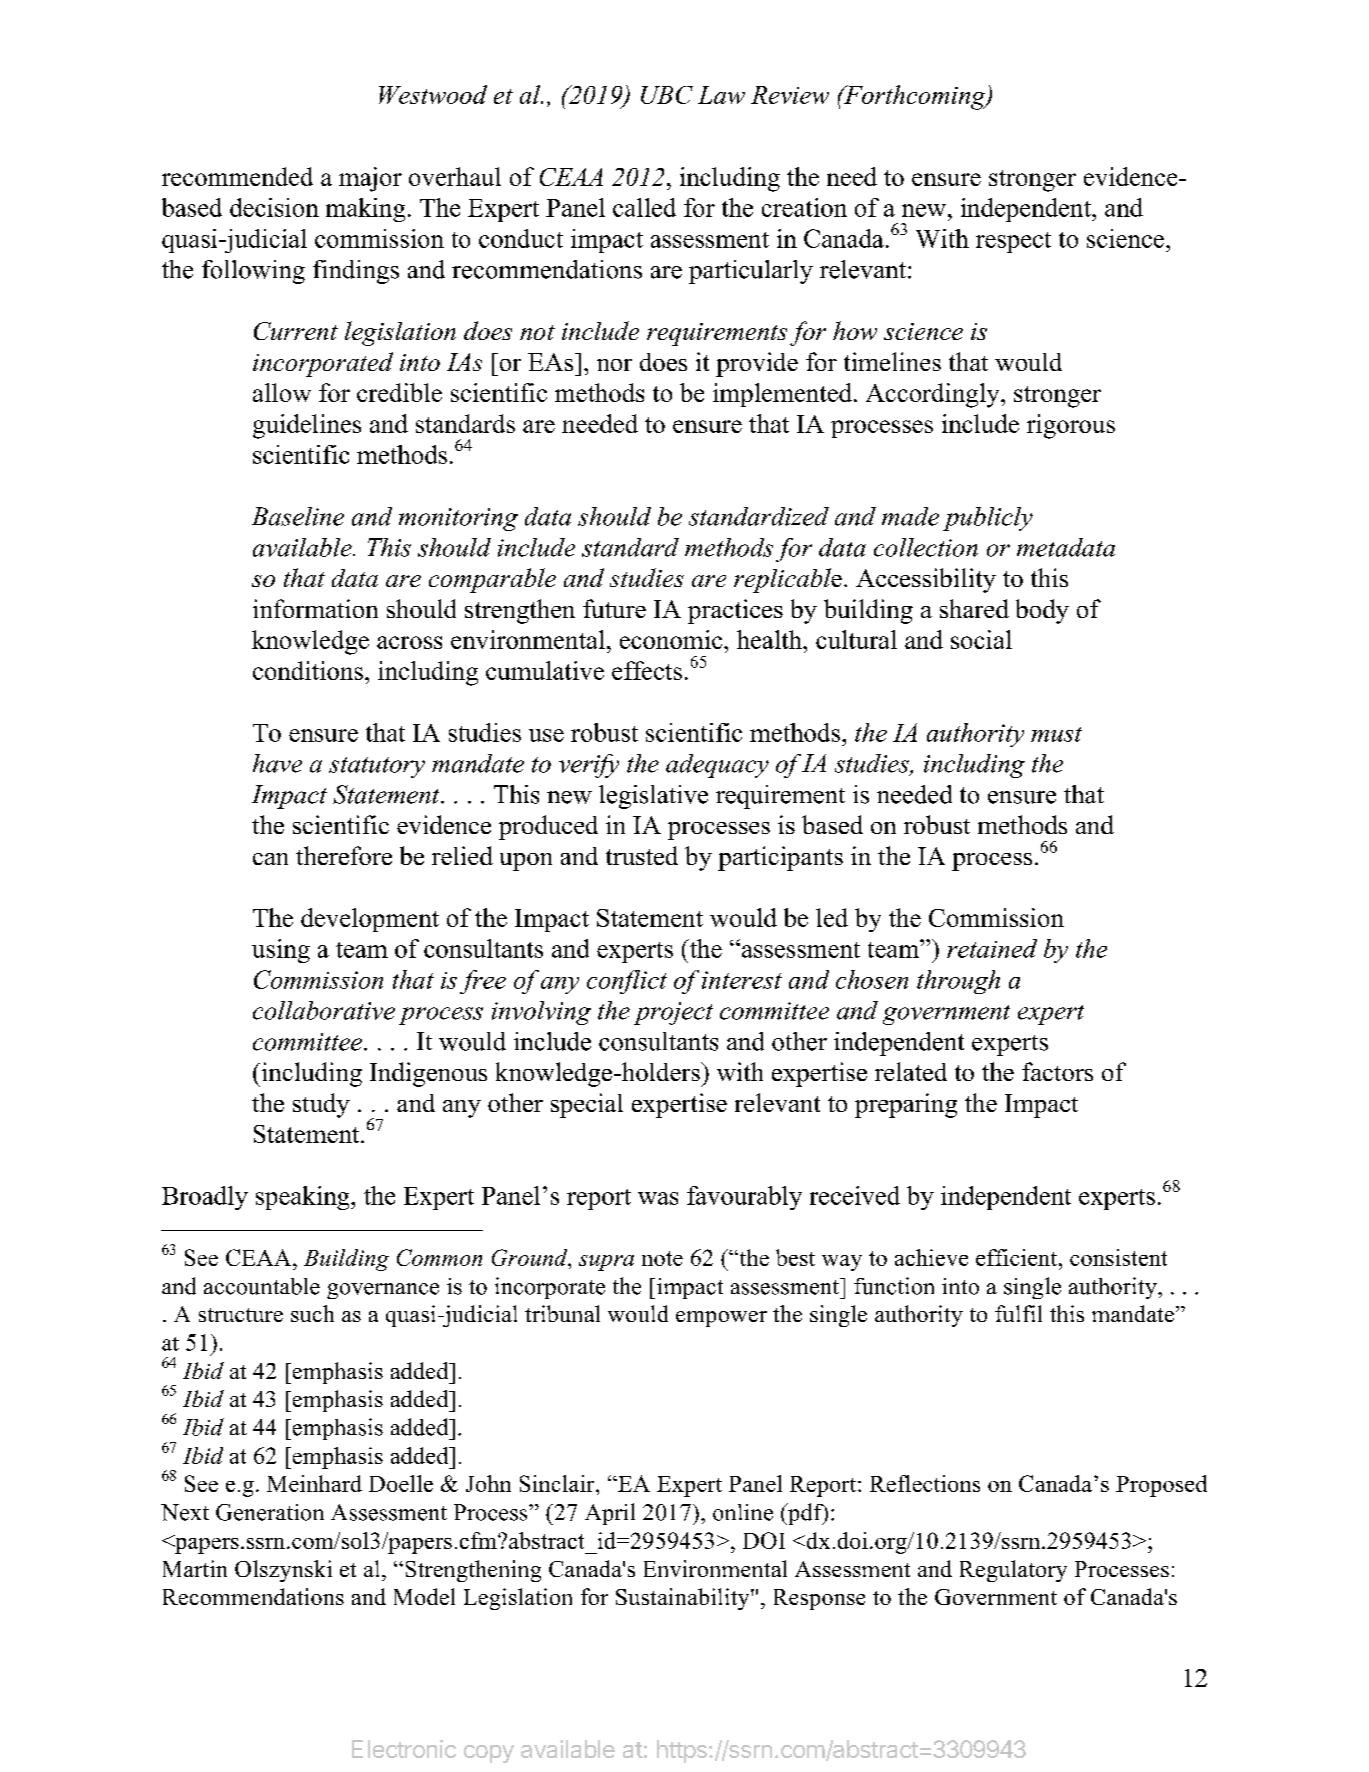 The image size is (1369, 1772). I want to click on fulfil, so click(1018, 1313).
